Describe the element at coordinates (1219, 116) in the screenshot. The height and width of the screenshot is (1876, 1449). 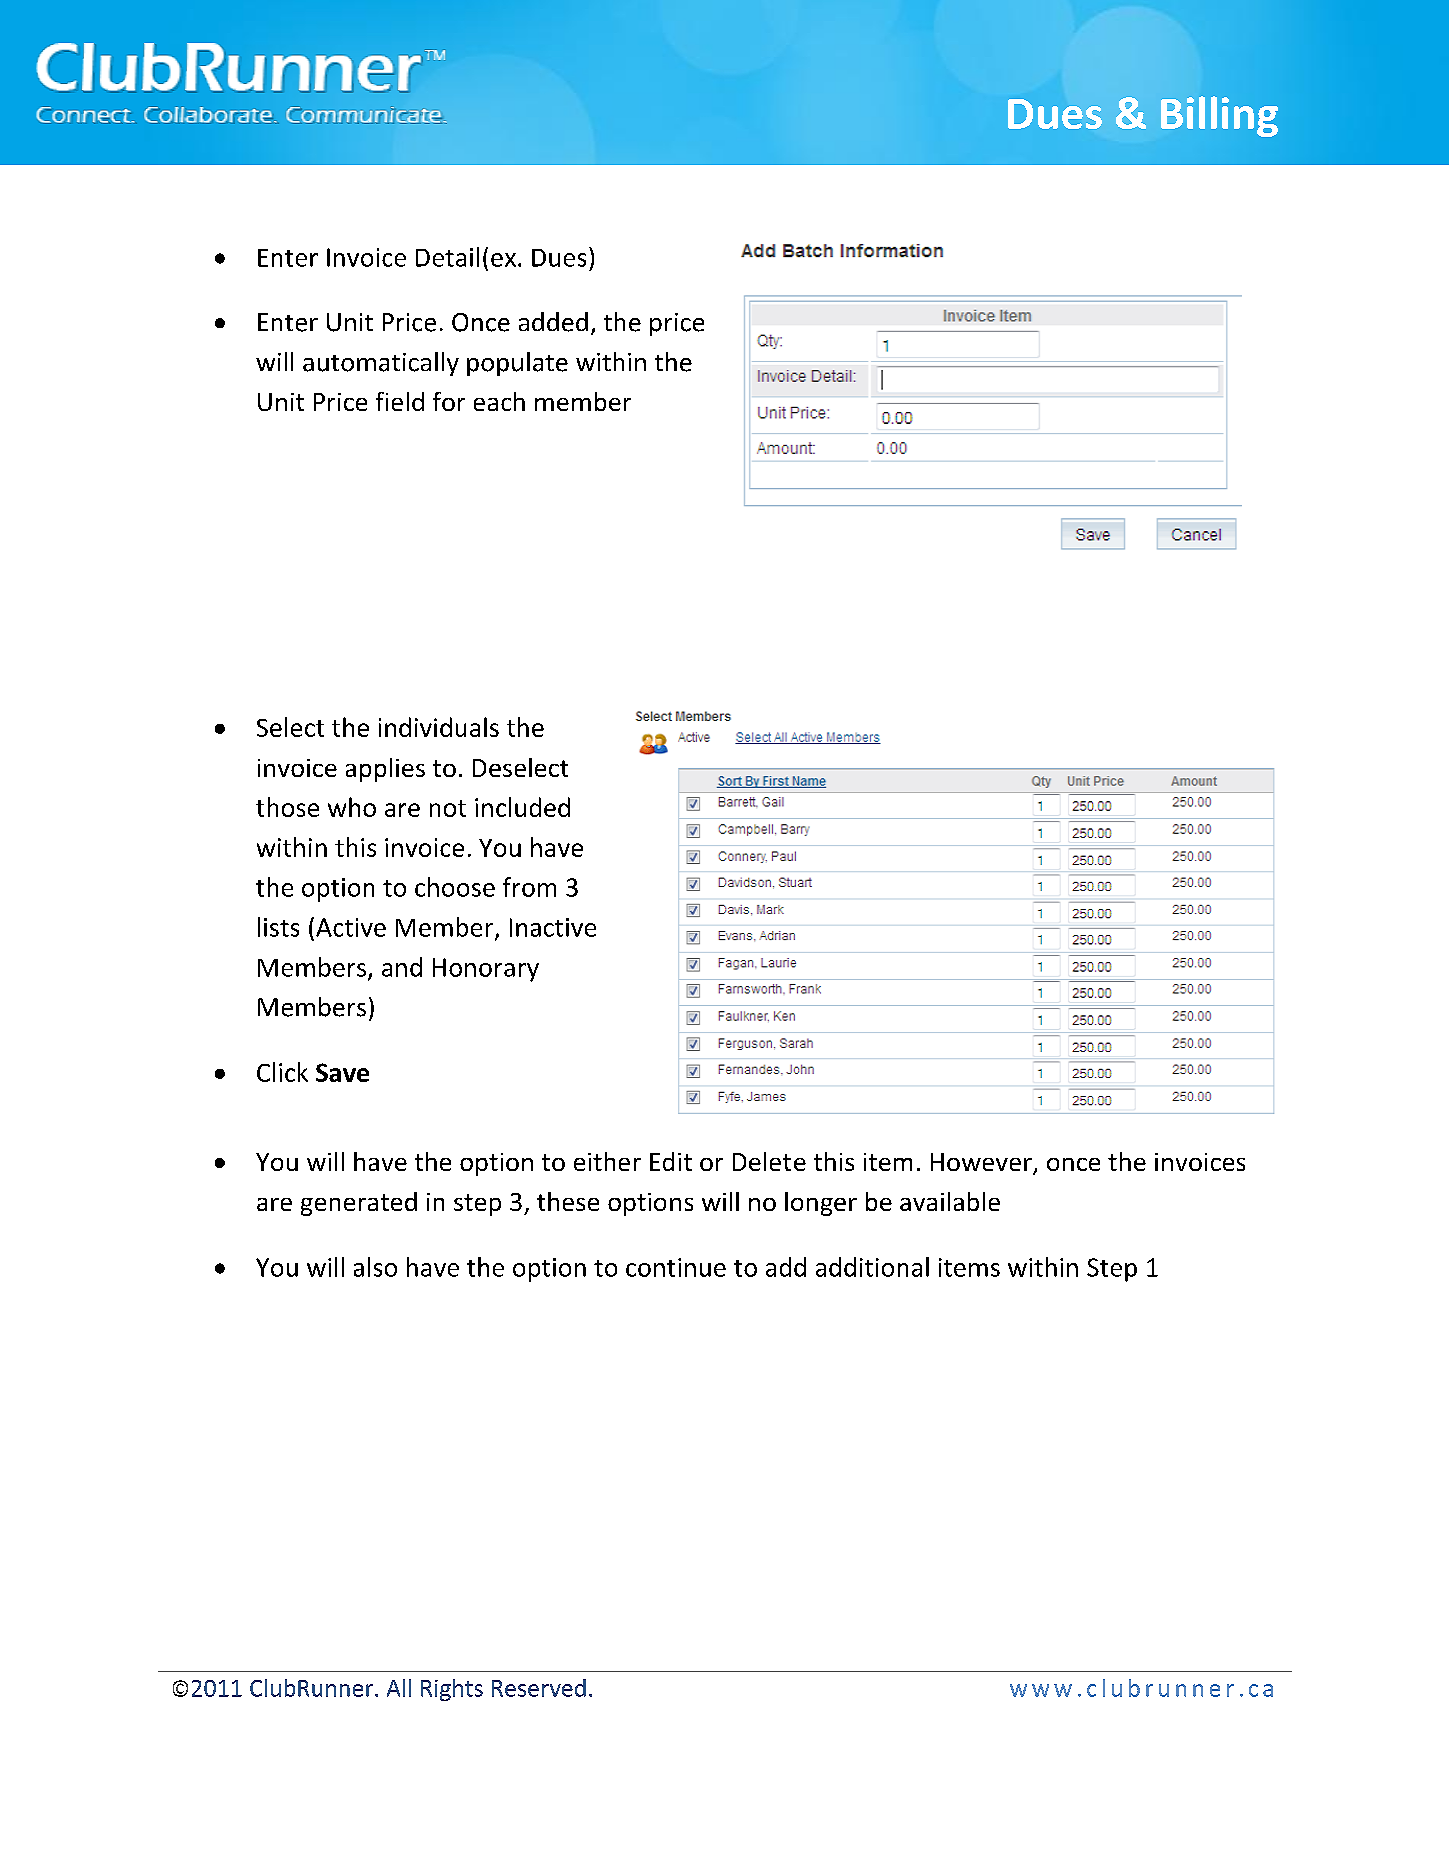
I see `Billing` at that location.
